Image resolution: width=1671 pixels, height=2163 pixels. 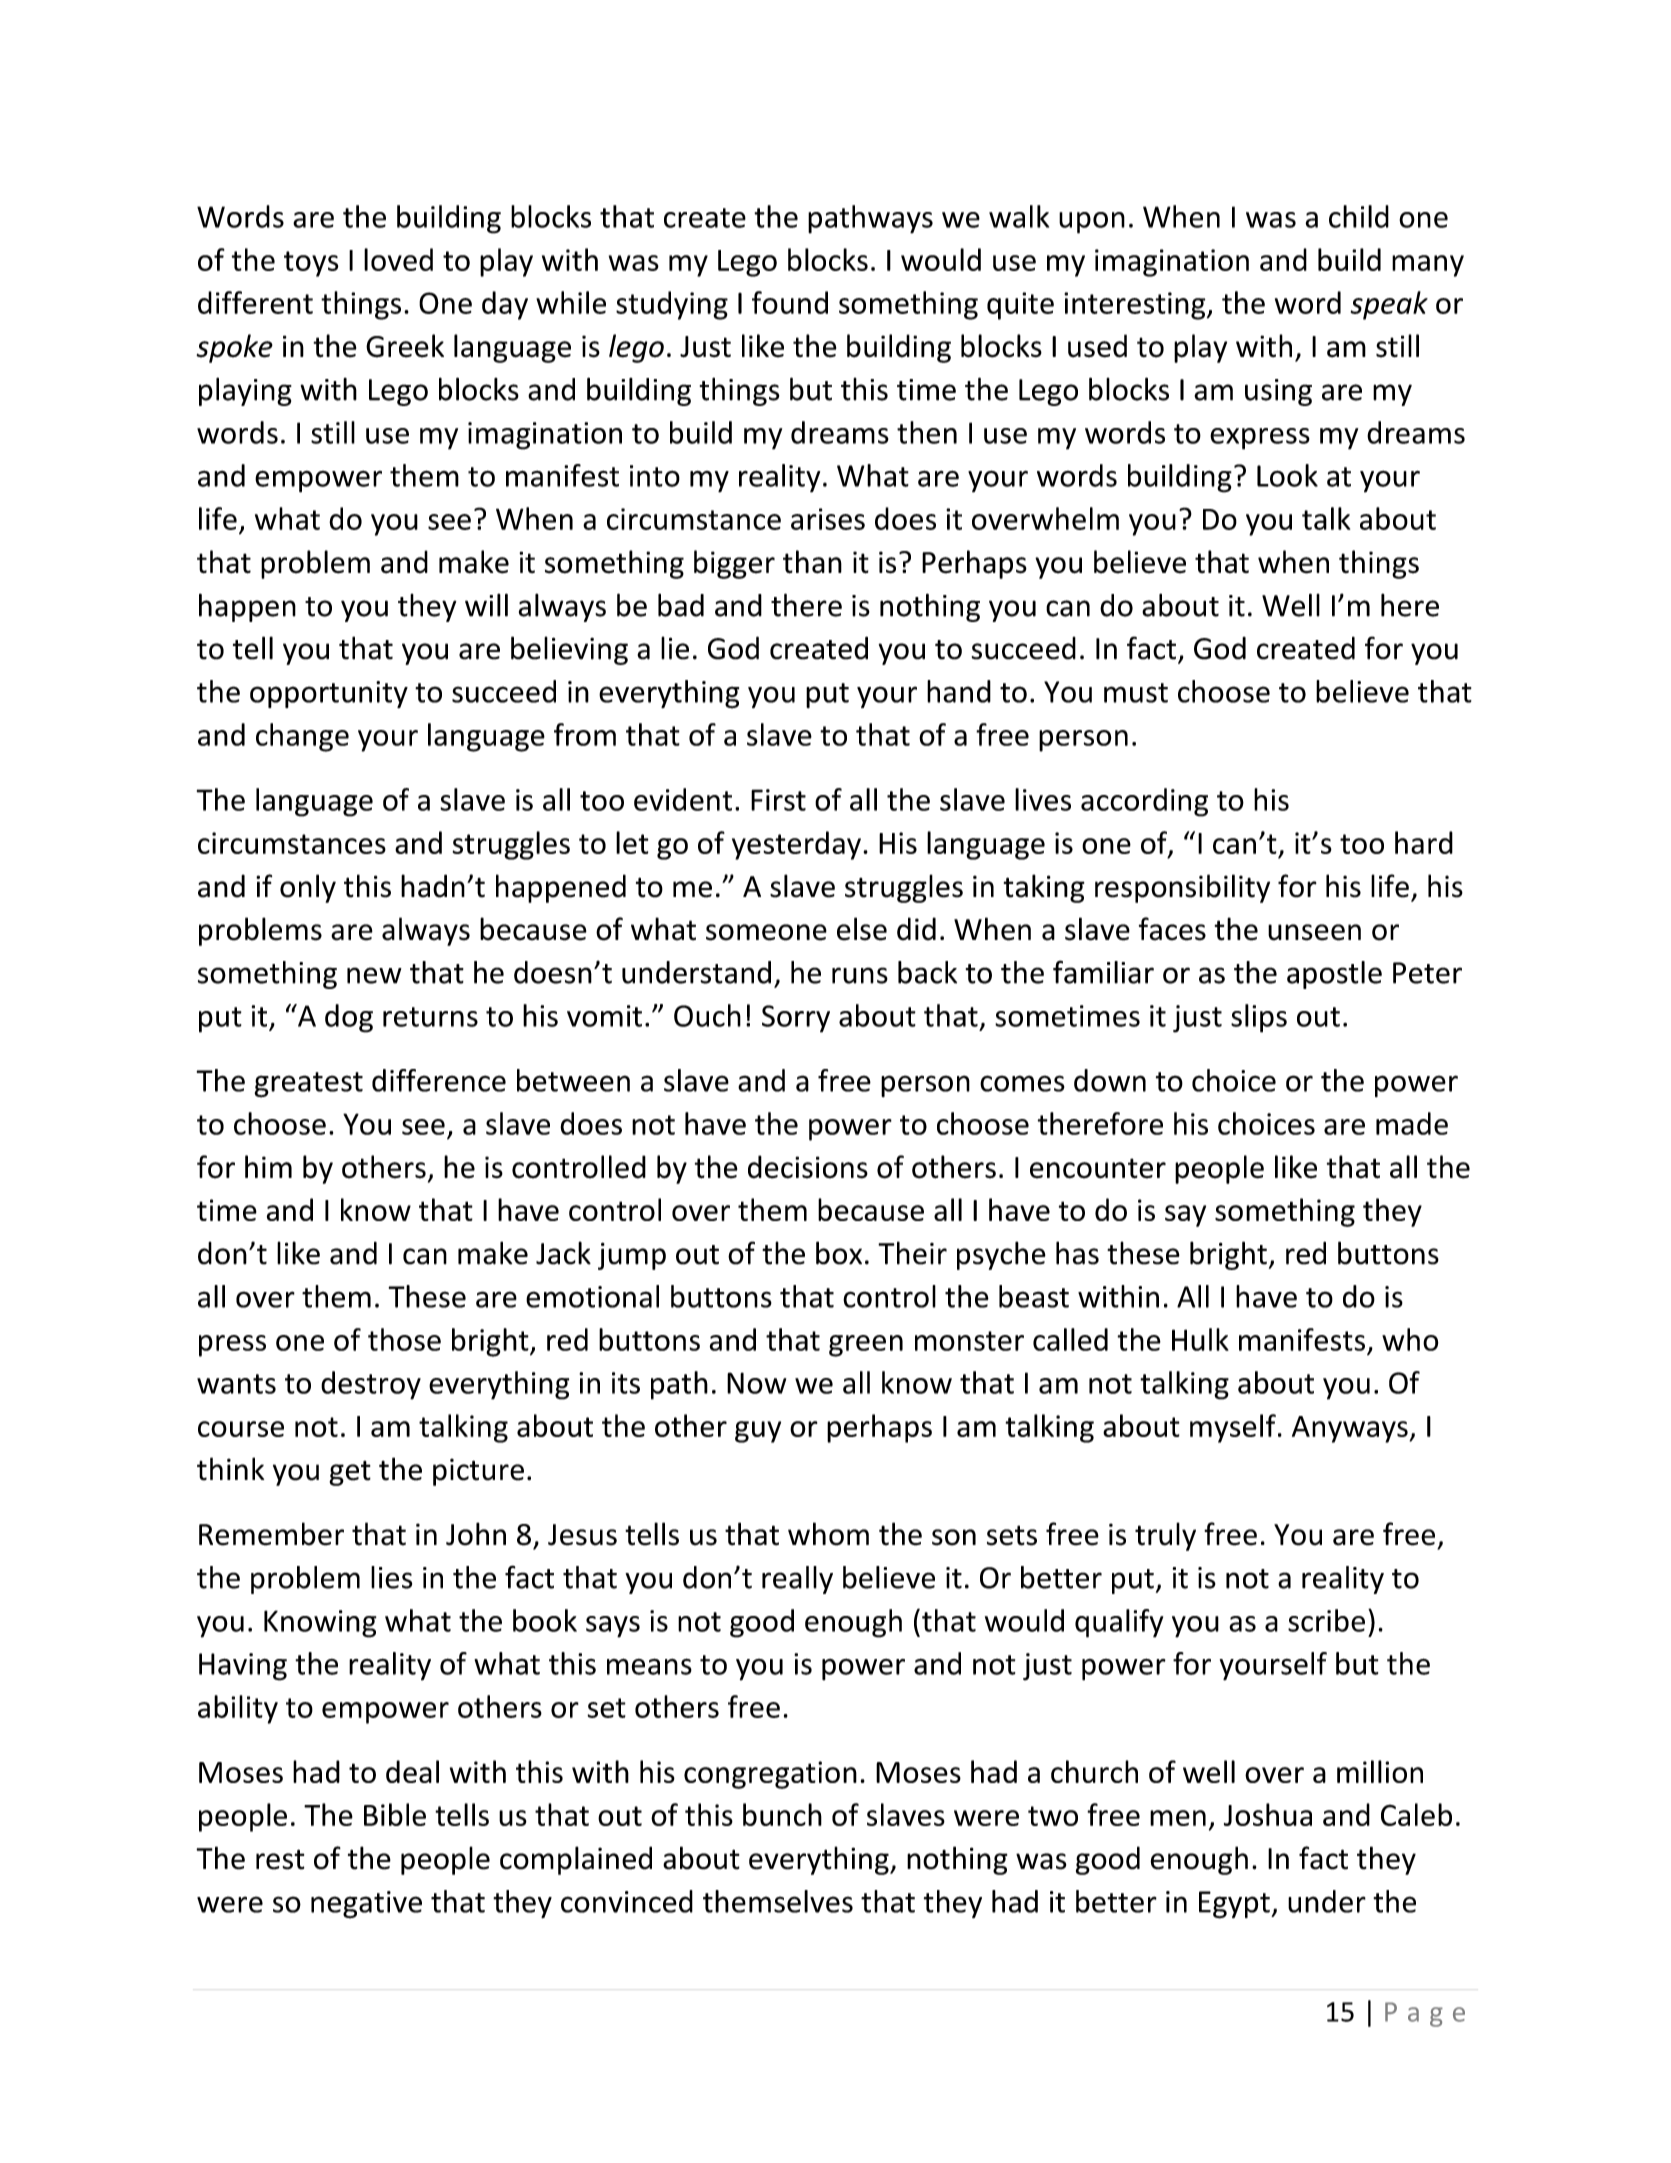 I want to click on bunch, so click(x=782, y=1814).
